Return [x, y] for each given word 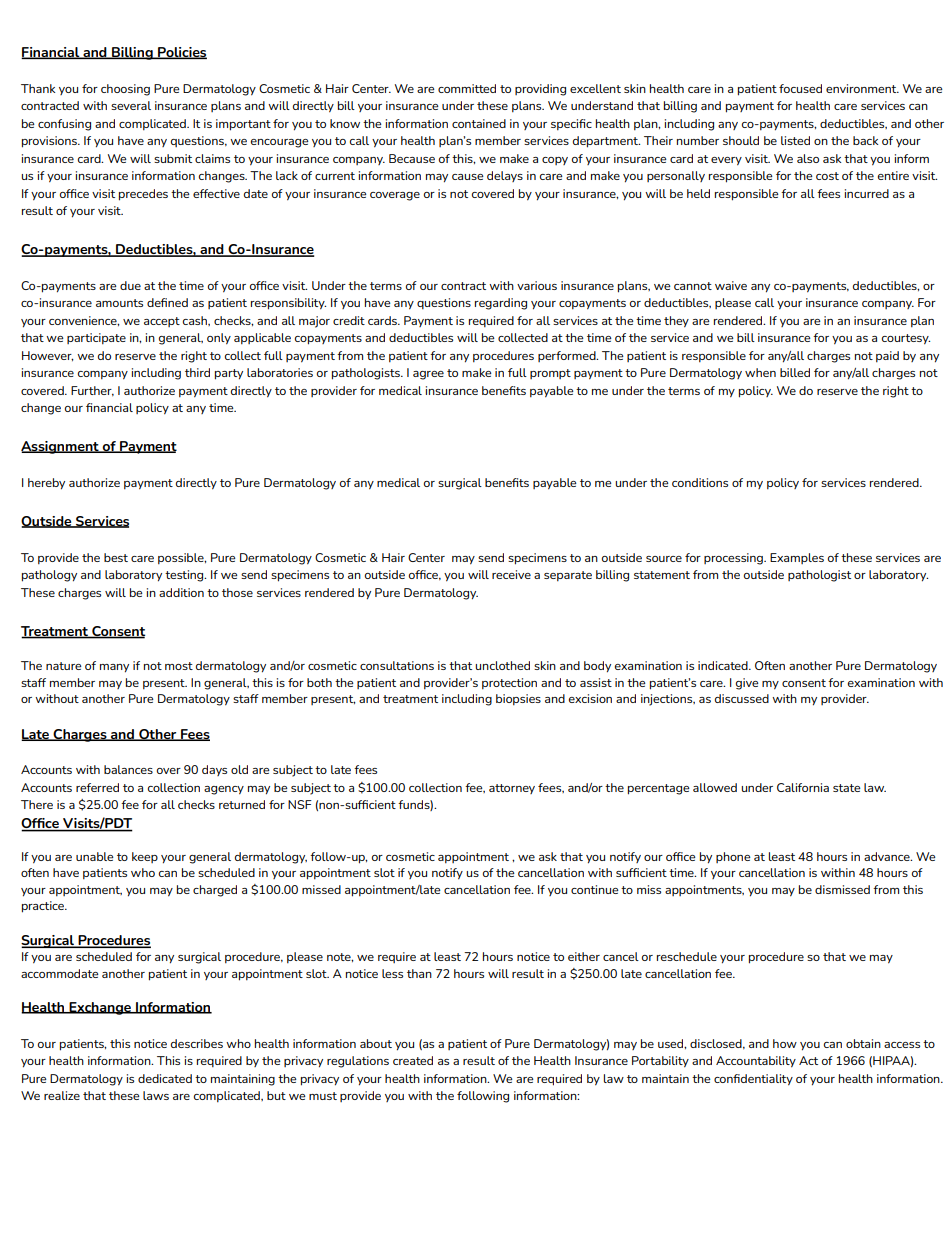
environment [862, 88]
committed [467, 88]
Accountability [756, 1062]
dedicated [165, 1078]
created [413, 1060]
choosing [125, 90]
